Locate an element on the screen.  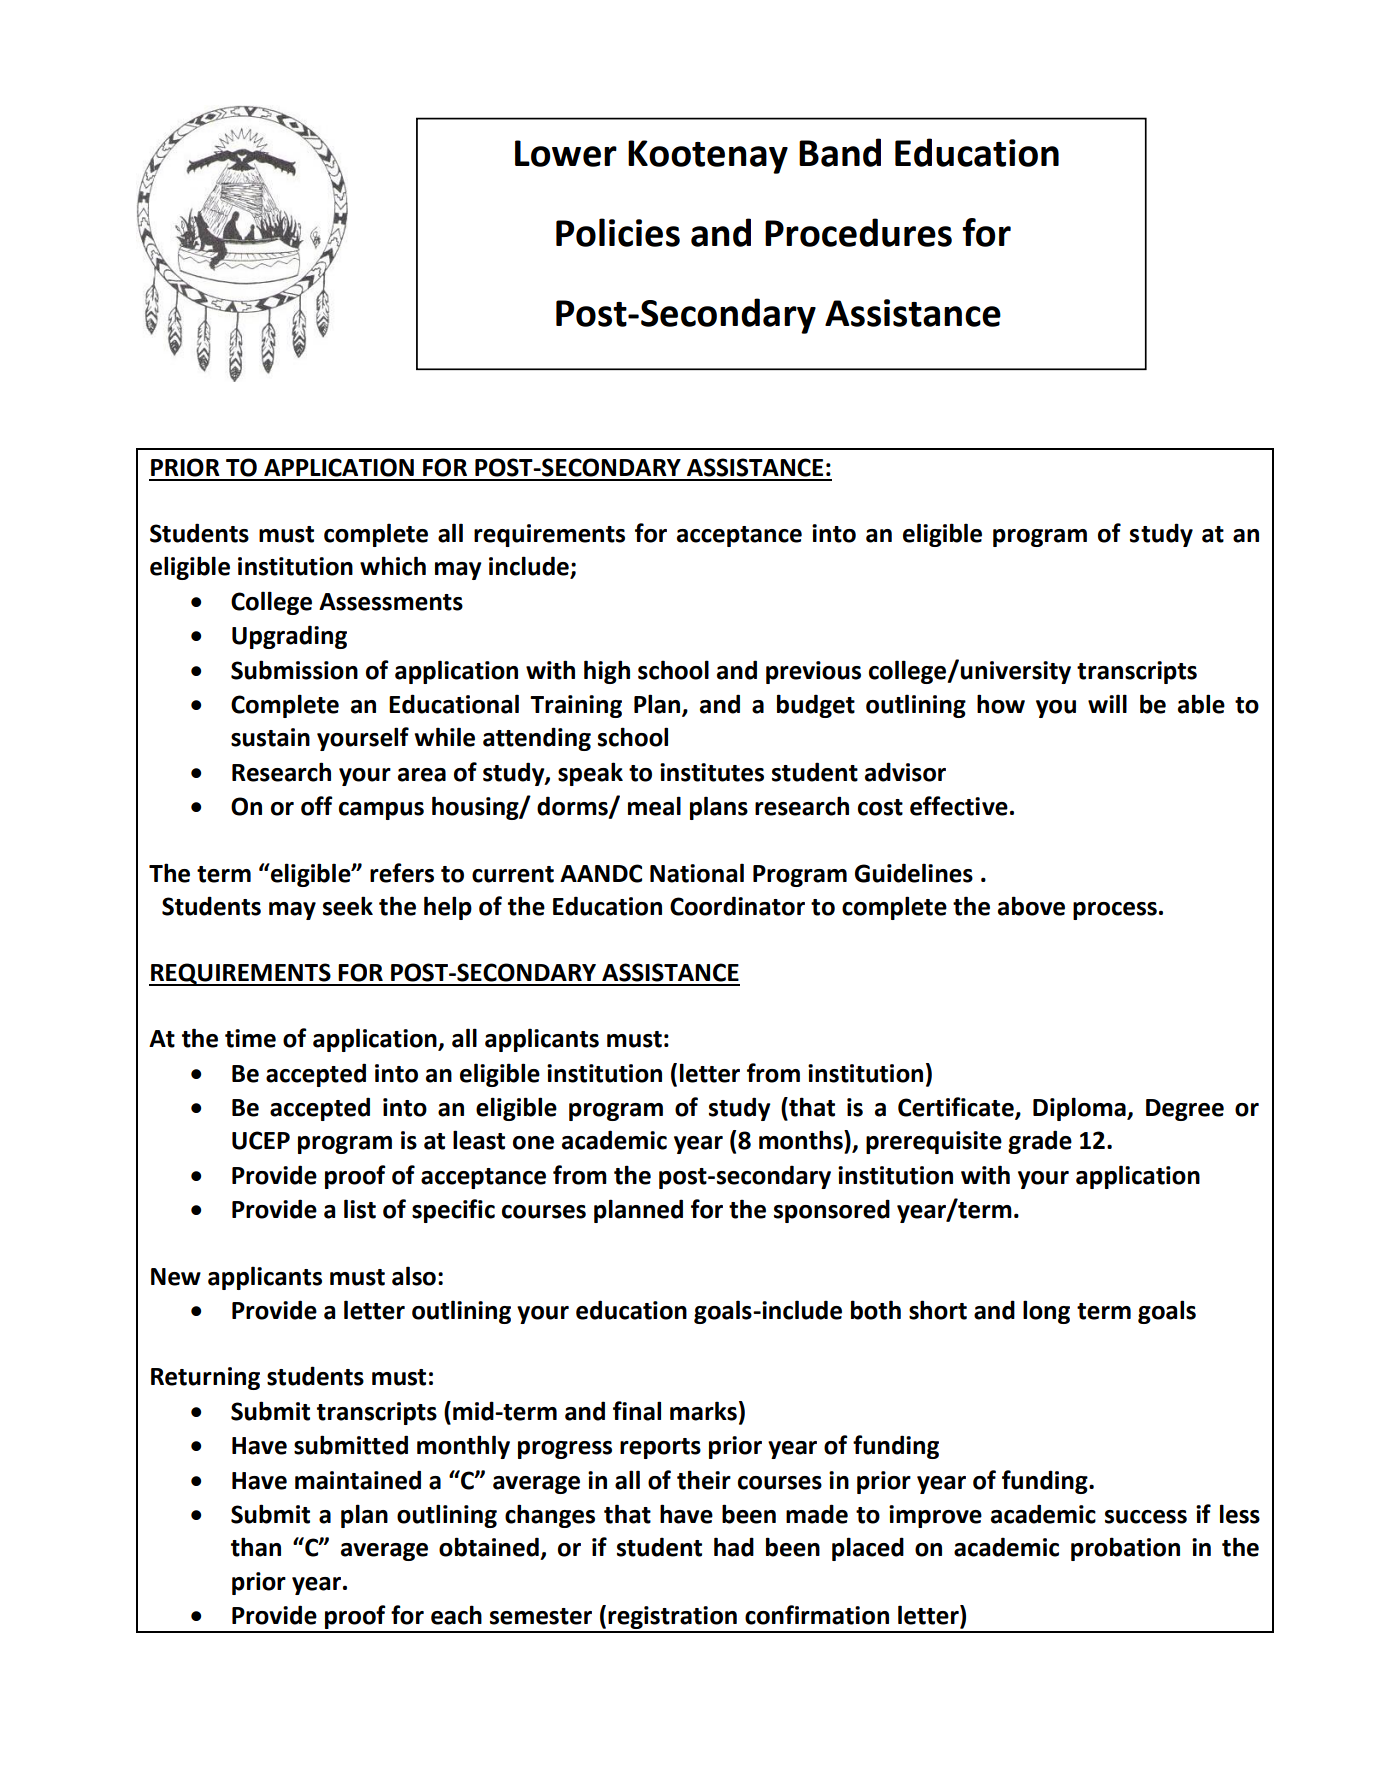
seek is located at coordinates (348, 906).
